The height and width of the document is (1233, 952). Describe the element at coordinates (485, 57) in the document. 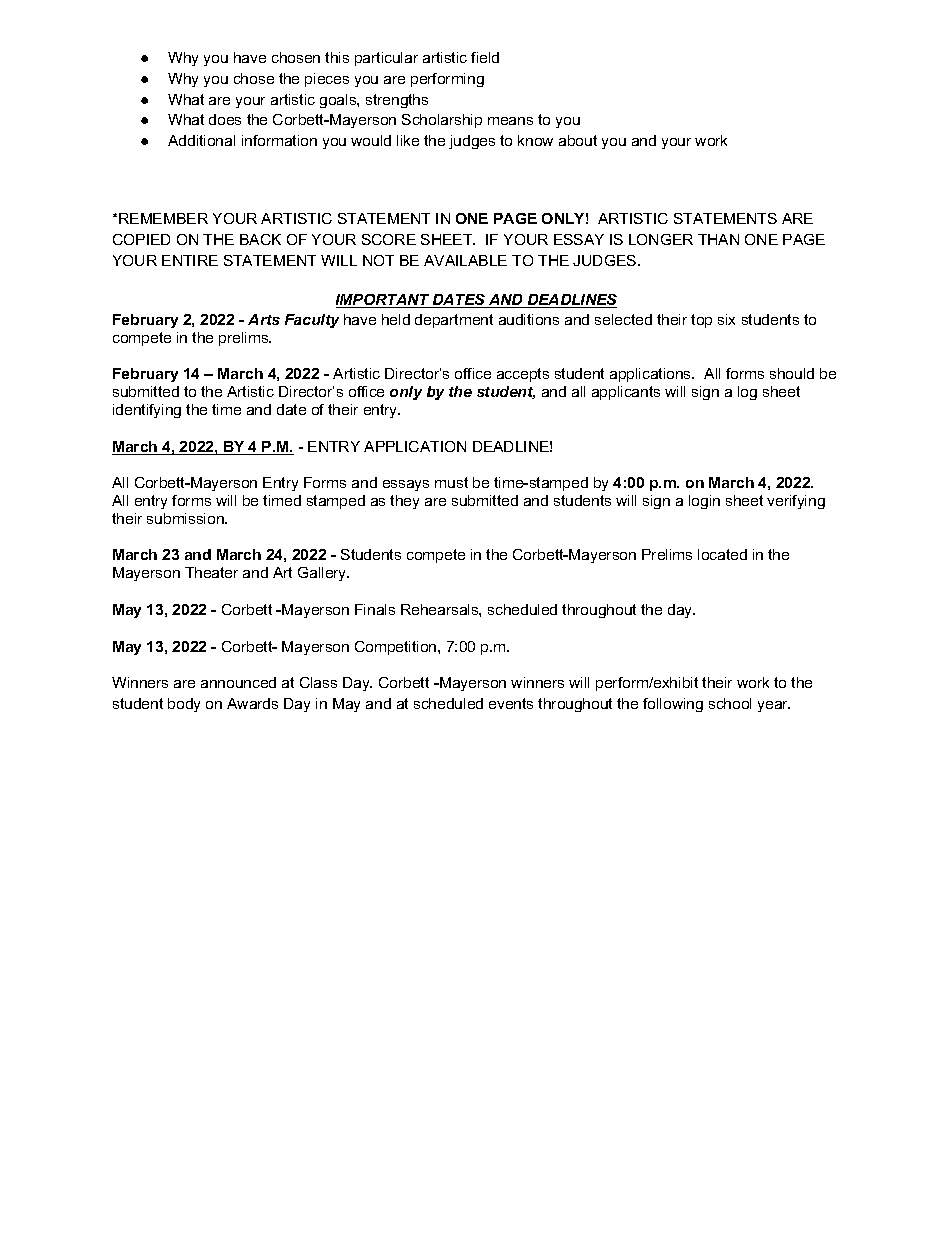

I see `field` at that location.
